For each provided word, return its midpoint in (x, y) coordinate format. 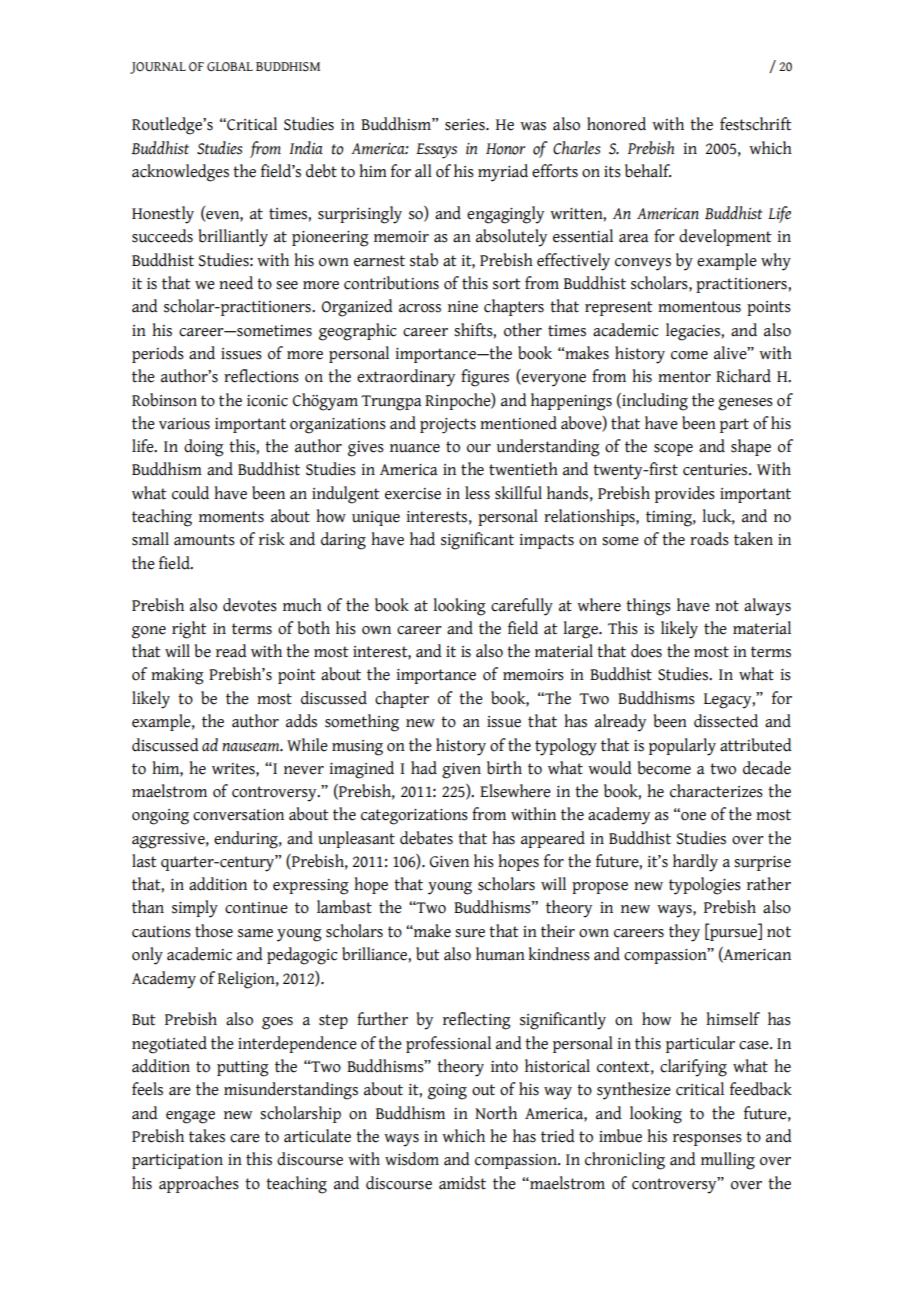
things (648, 607)
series (466, 125)
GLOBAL (230, 67)
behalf (648, 171)
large (582, 630)
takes (207, 1136)
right (189, 630)
